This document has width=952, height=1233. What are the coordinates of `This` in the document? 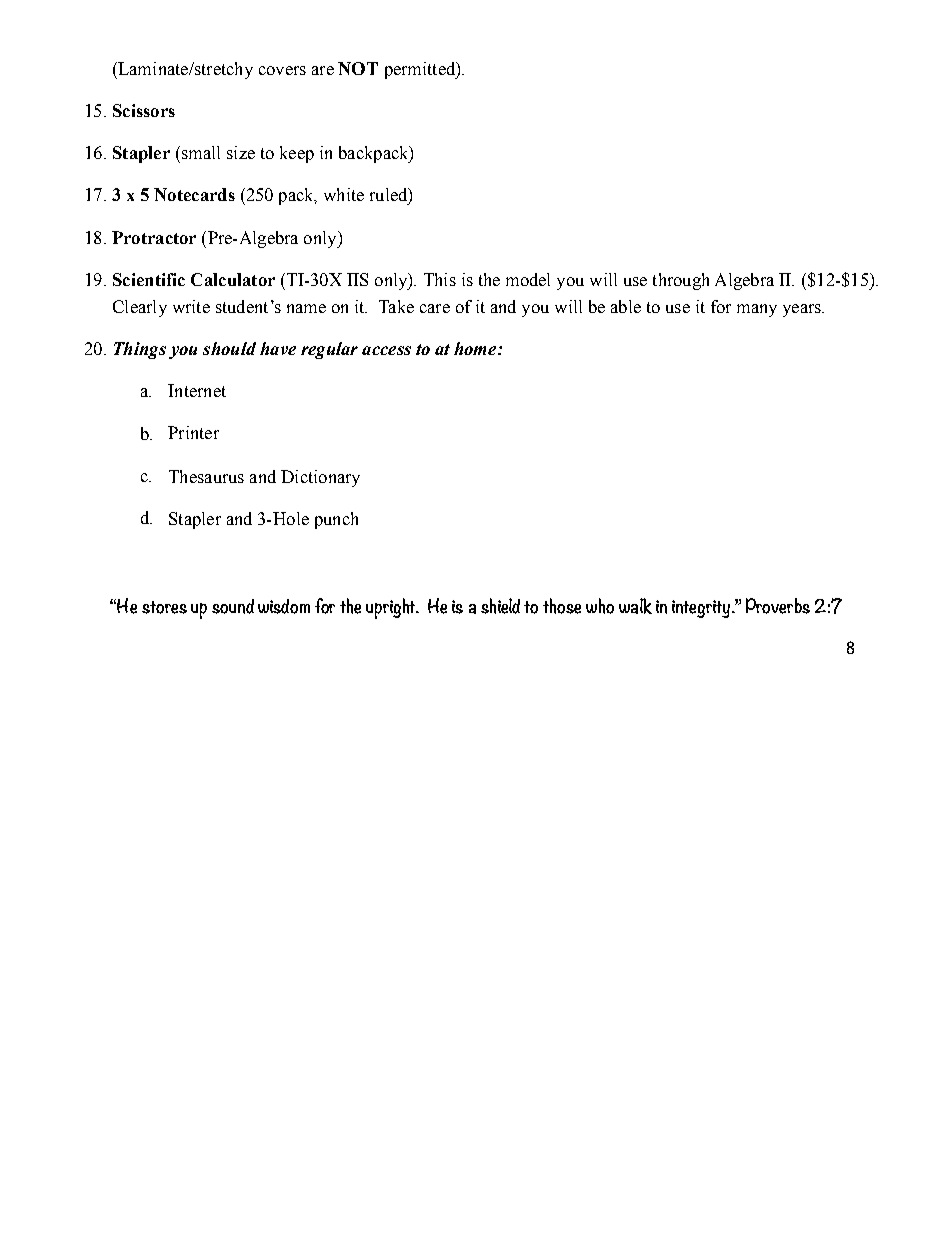 It's located at (440, 279).
